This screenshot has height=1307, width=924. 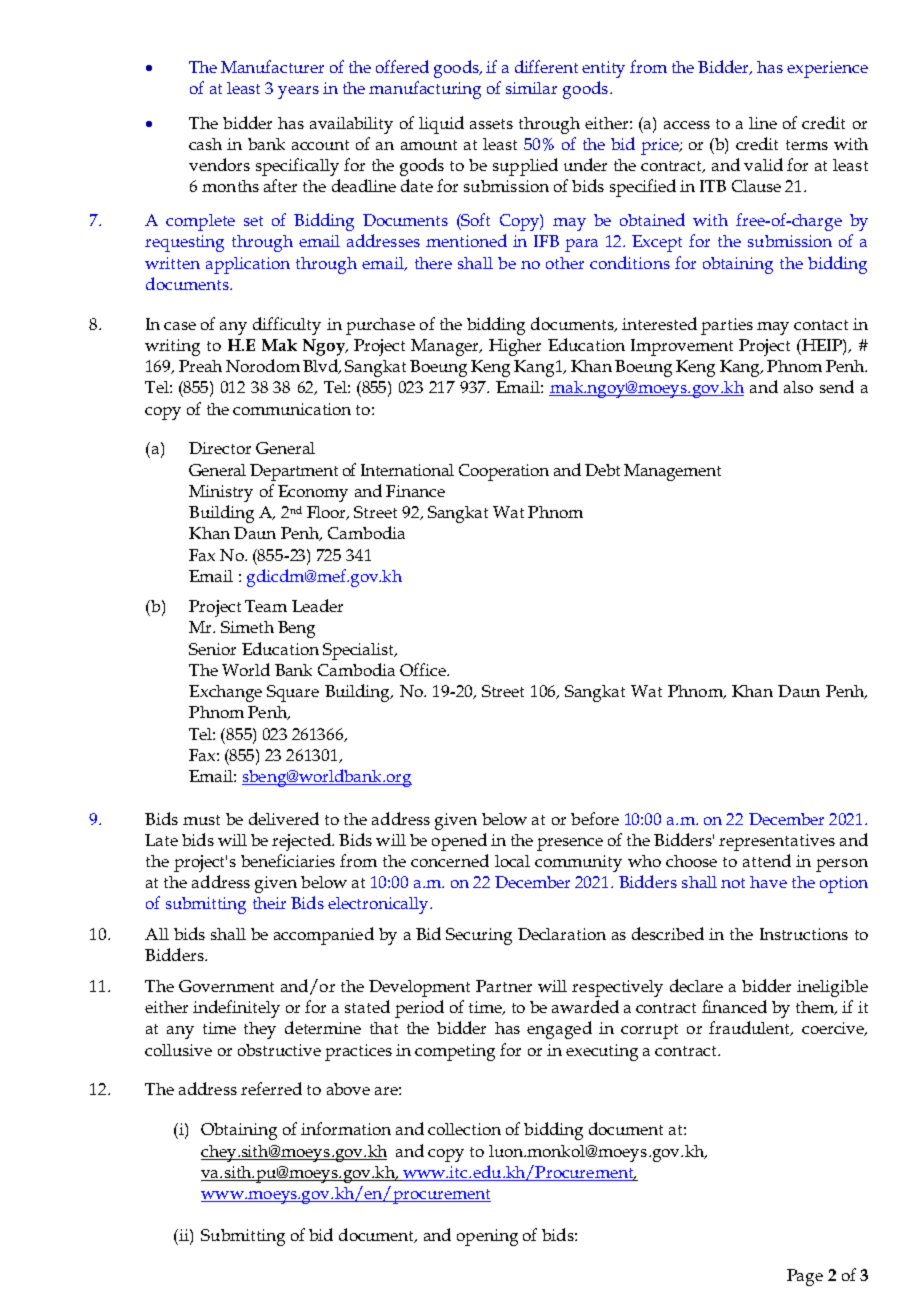 What do you see at coordinates (767, 860) in the screenshot?
I see `attend` at bounding box center [767, 860].
